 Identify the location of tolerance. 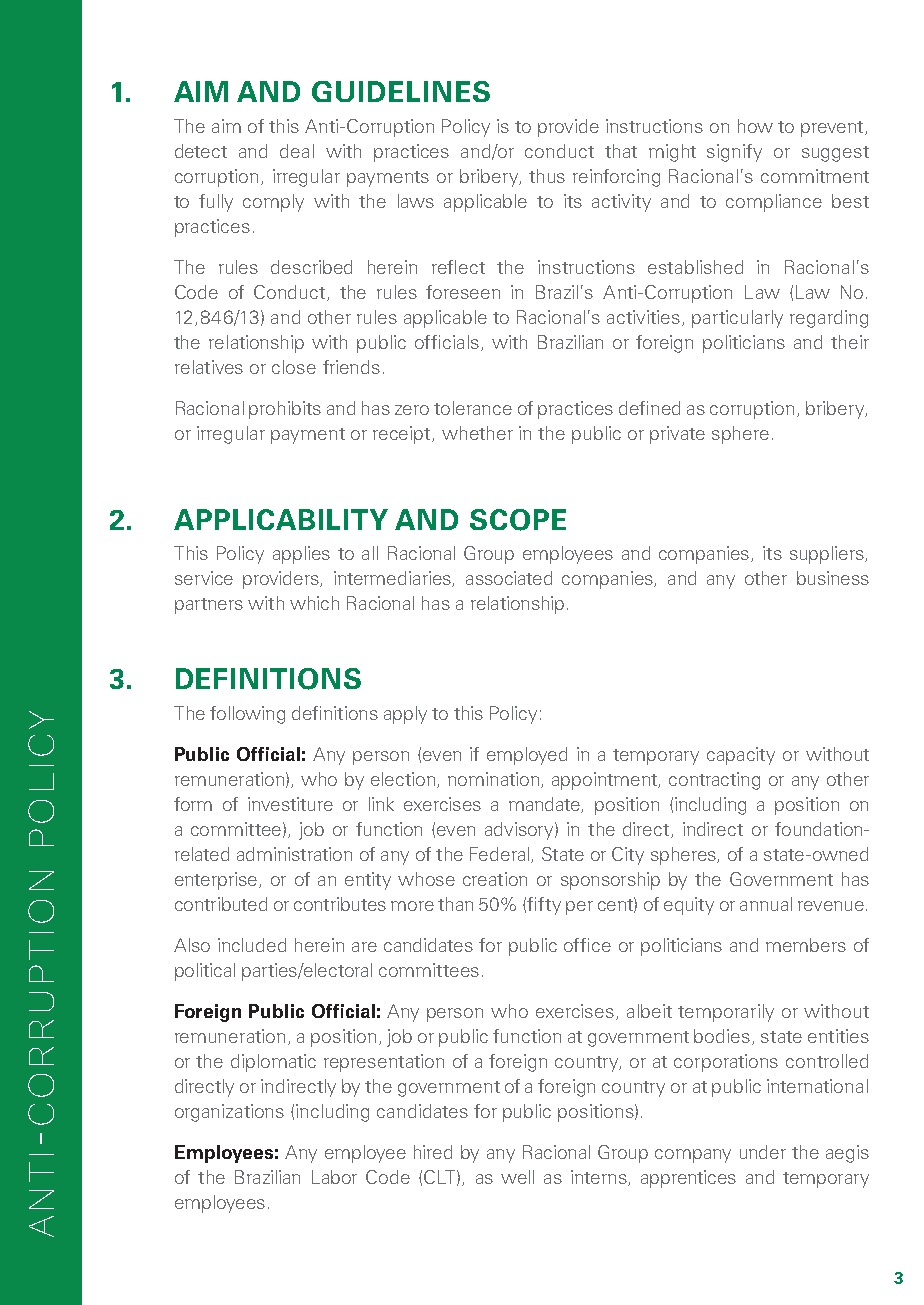
(473, 408).
